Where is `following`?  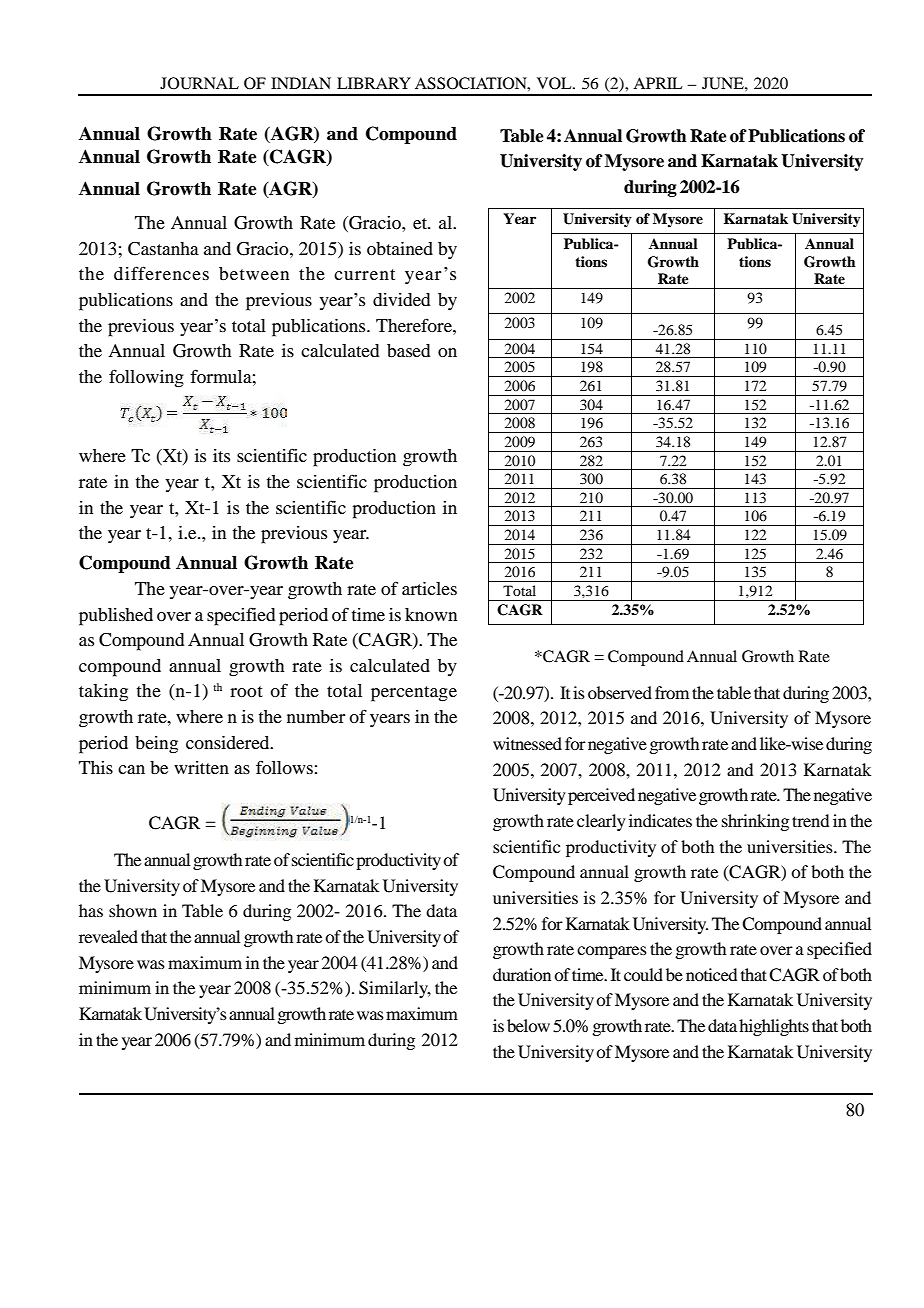
following is located at coordinates (146, 378).
